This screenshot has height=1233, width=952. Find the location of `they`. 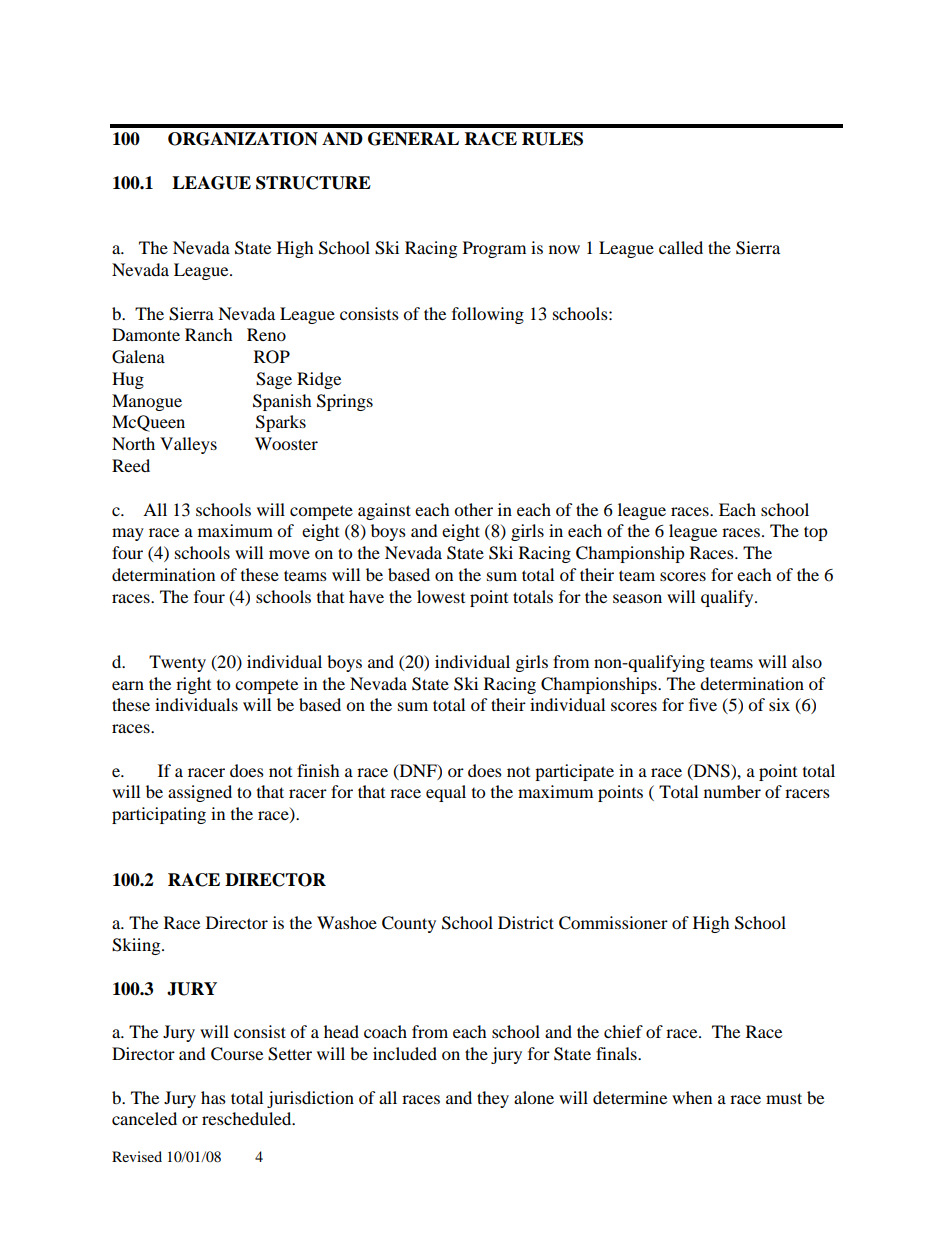

they is located at coordinates (493, 1099).
